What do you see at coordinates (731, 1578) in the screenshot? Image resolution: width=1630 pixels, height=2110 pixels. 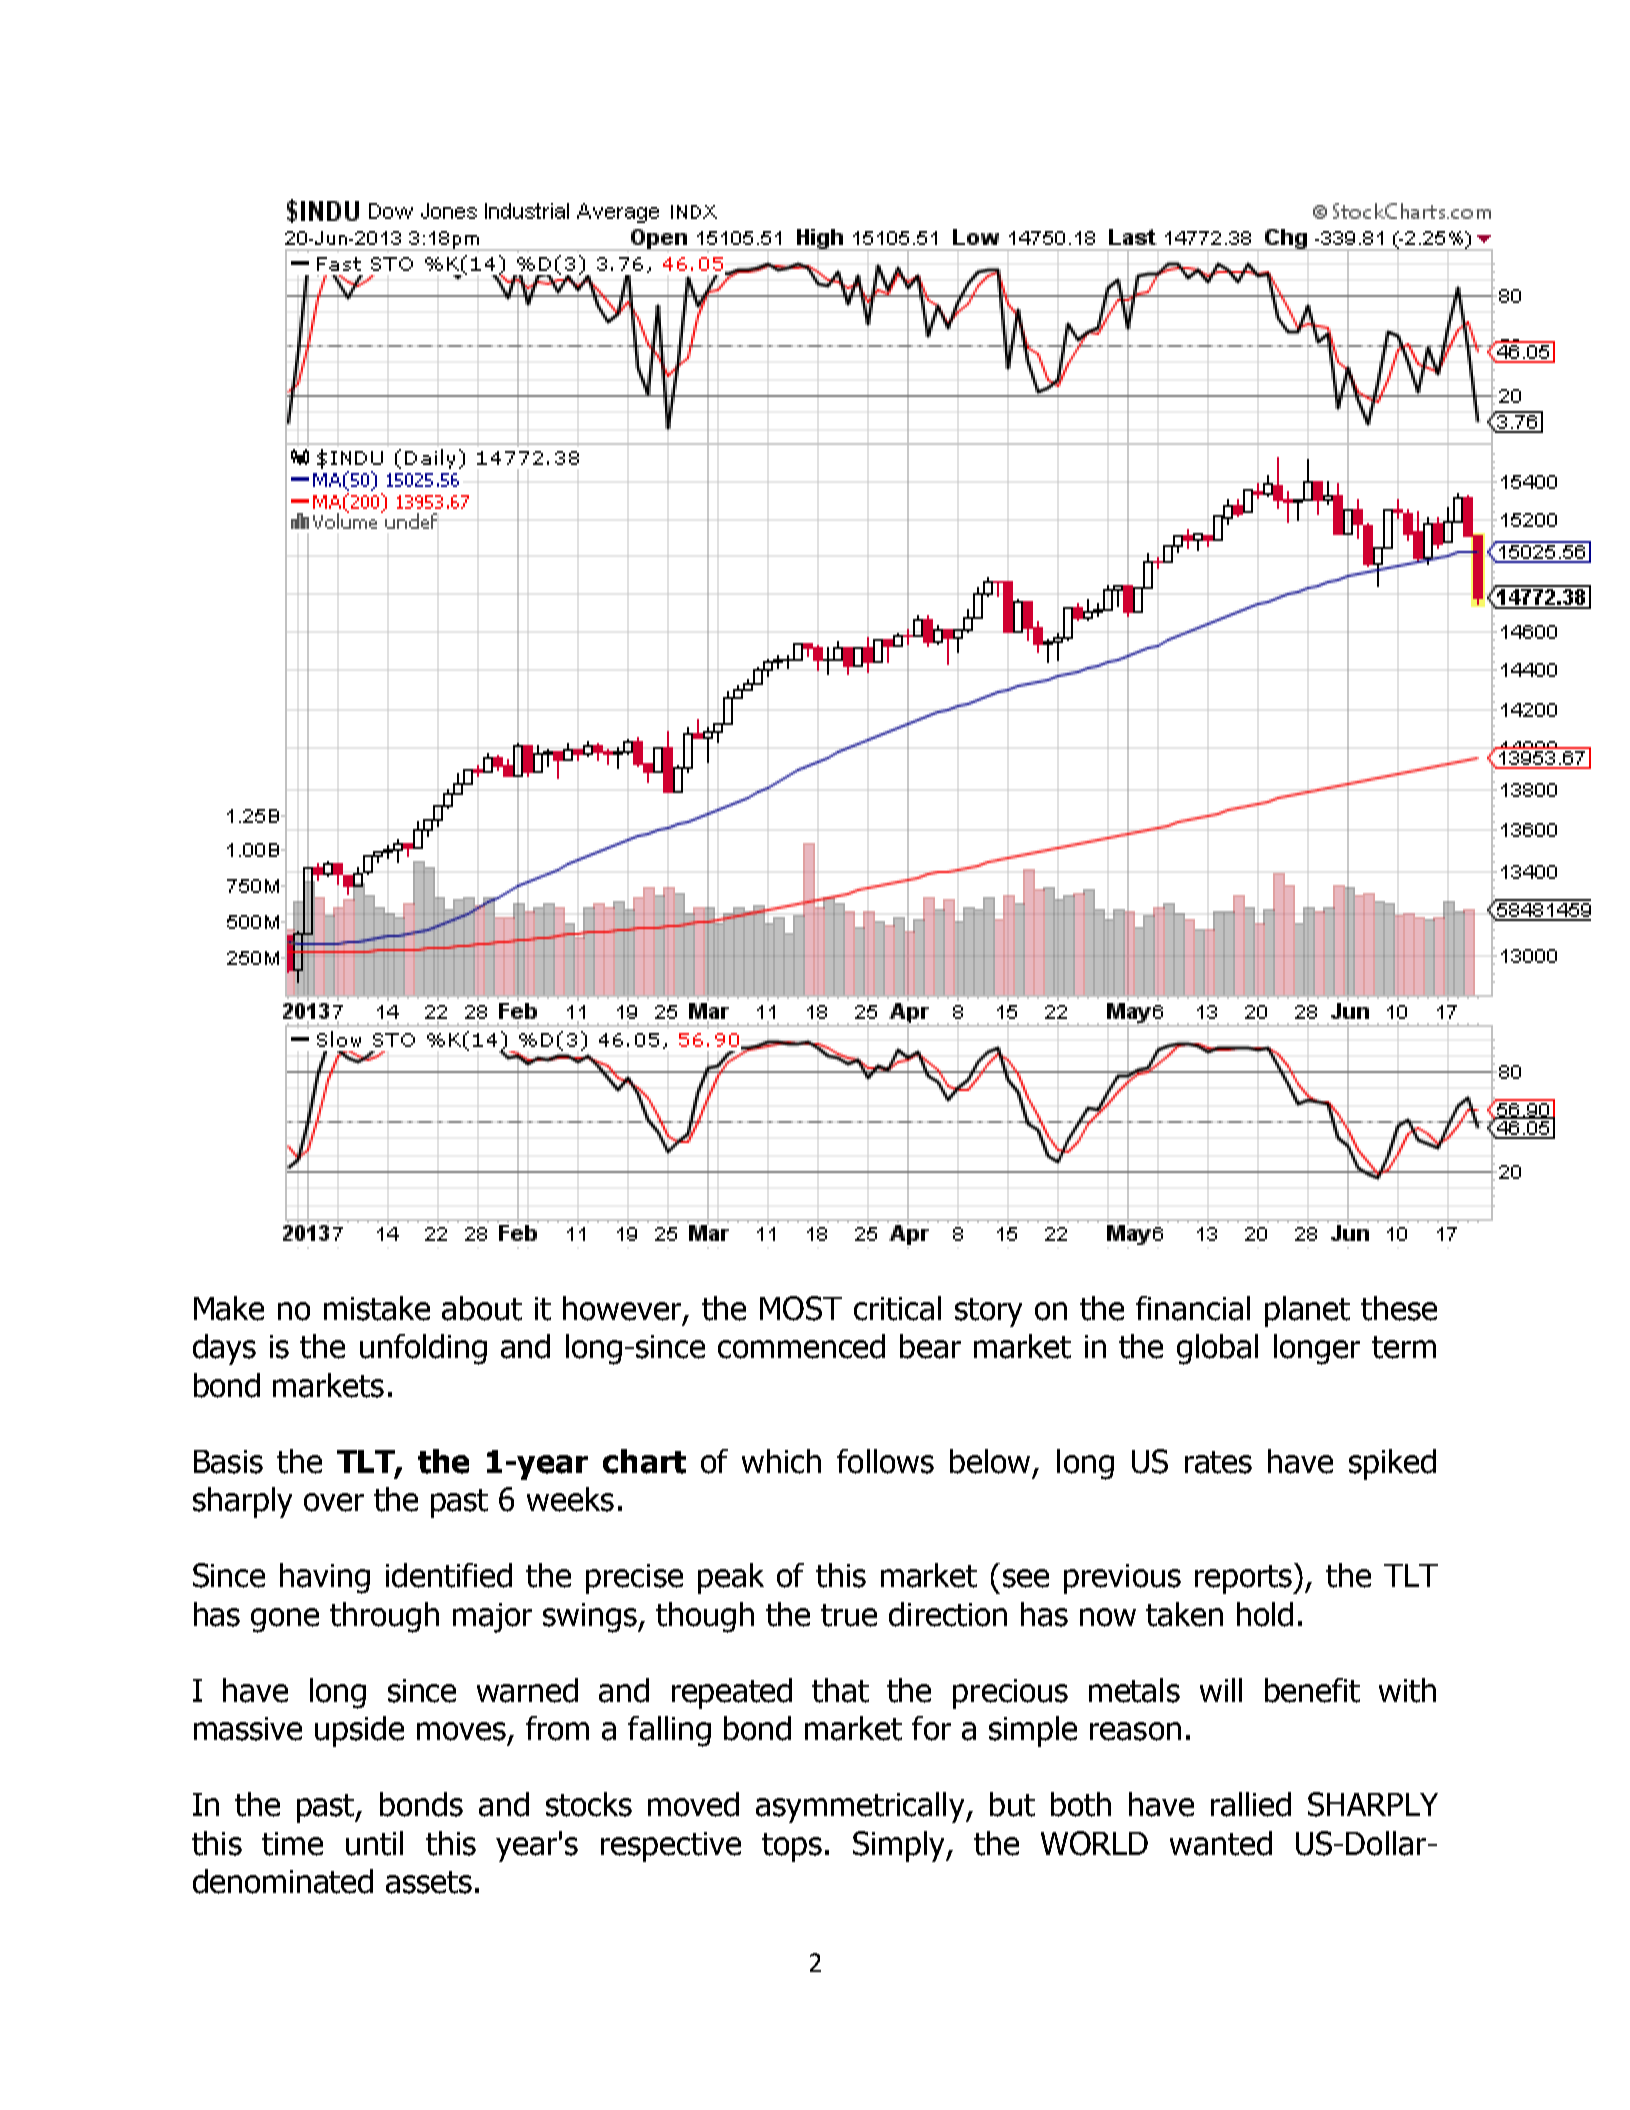 I see `peak` at bounding box center [731, 1578].
